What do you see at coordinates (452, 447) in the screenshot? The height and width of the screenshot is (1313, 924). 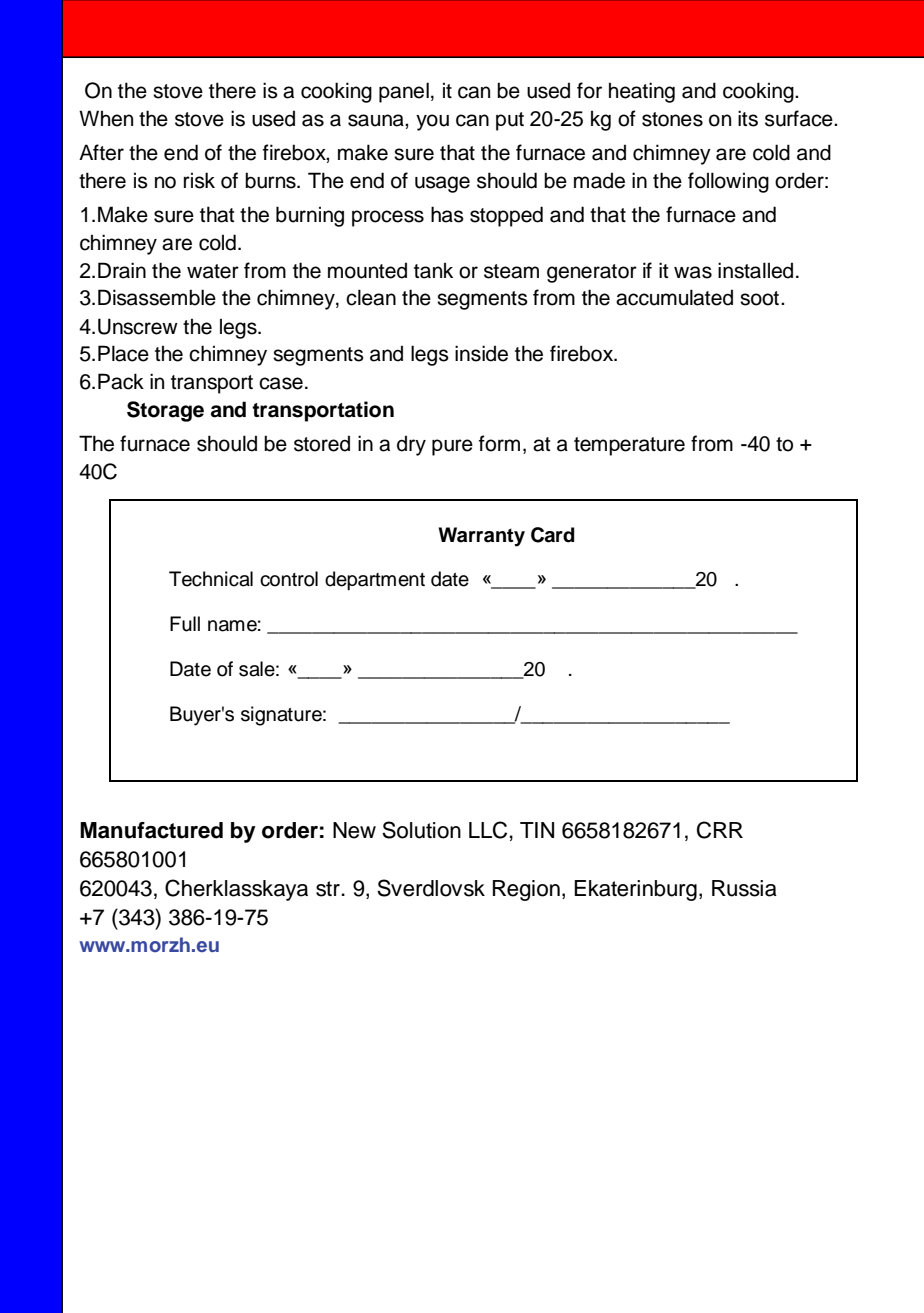 I see `pure` at bounding box center [452, 447].
